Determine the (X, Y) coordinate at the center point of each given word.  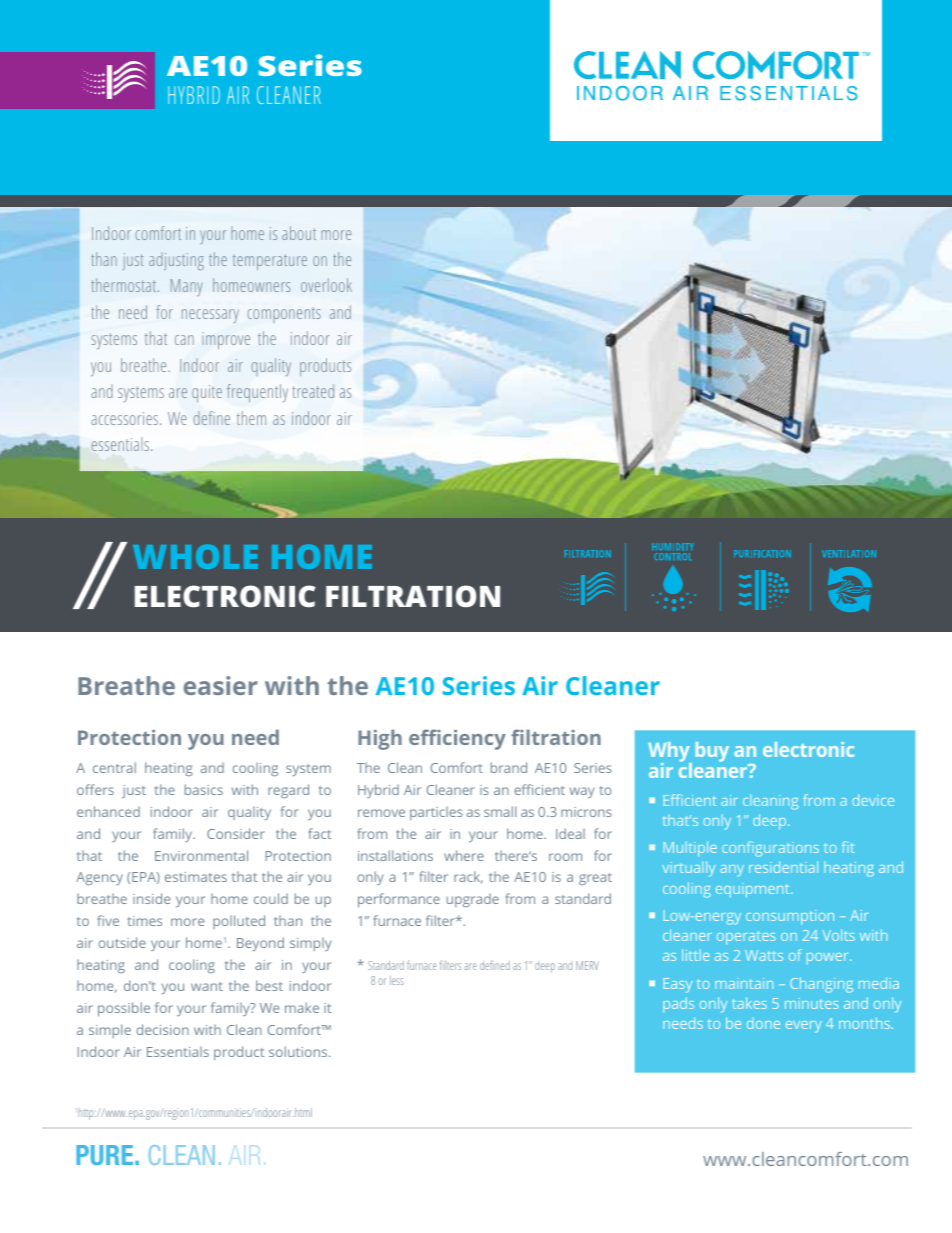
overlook (326, 285)
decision (162, 1029)
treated (313, 391)
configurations (770, 849)
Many (187, 287)
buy (712, 752)
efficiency (457, 739)
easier (221, 685)
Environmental (201, 855)
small (500, 811)
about (299, 233)
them (251, 418)
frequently (257, 393)
